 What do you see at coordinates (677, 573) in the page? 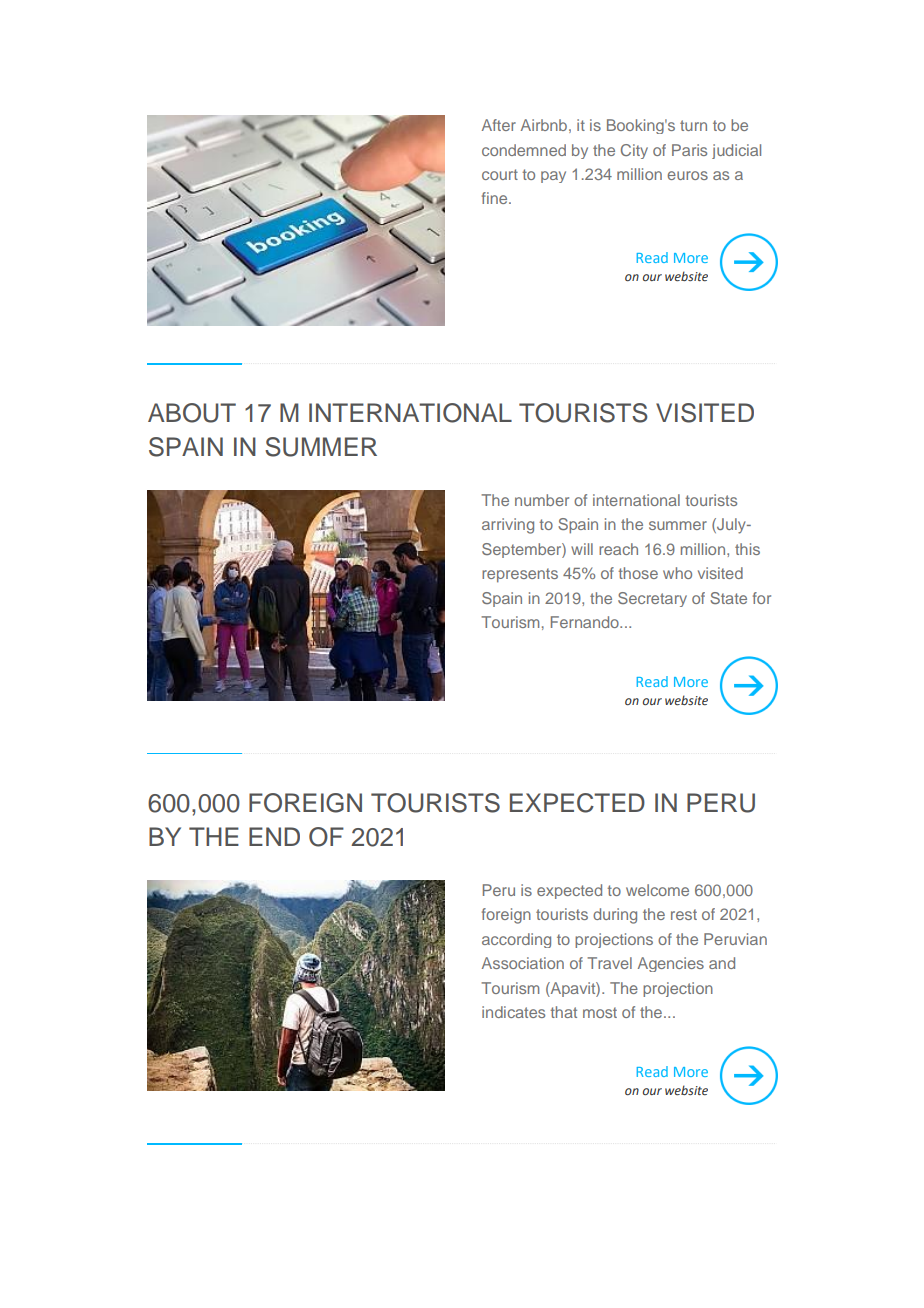
I see `who` at bounding box center [677, 573].
